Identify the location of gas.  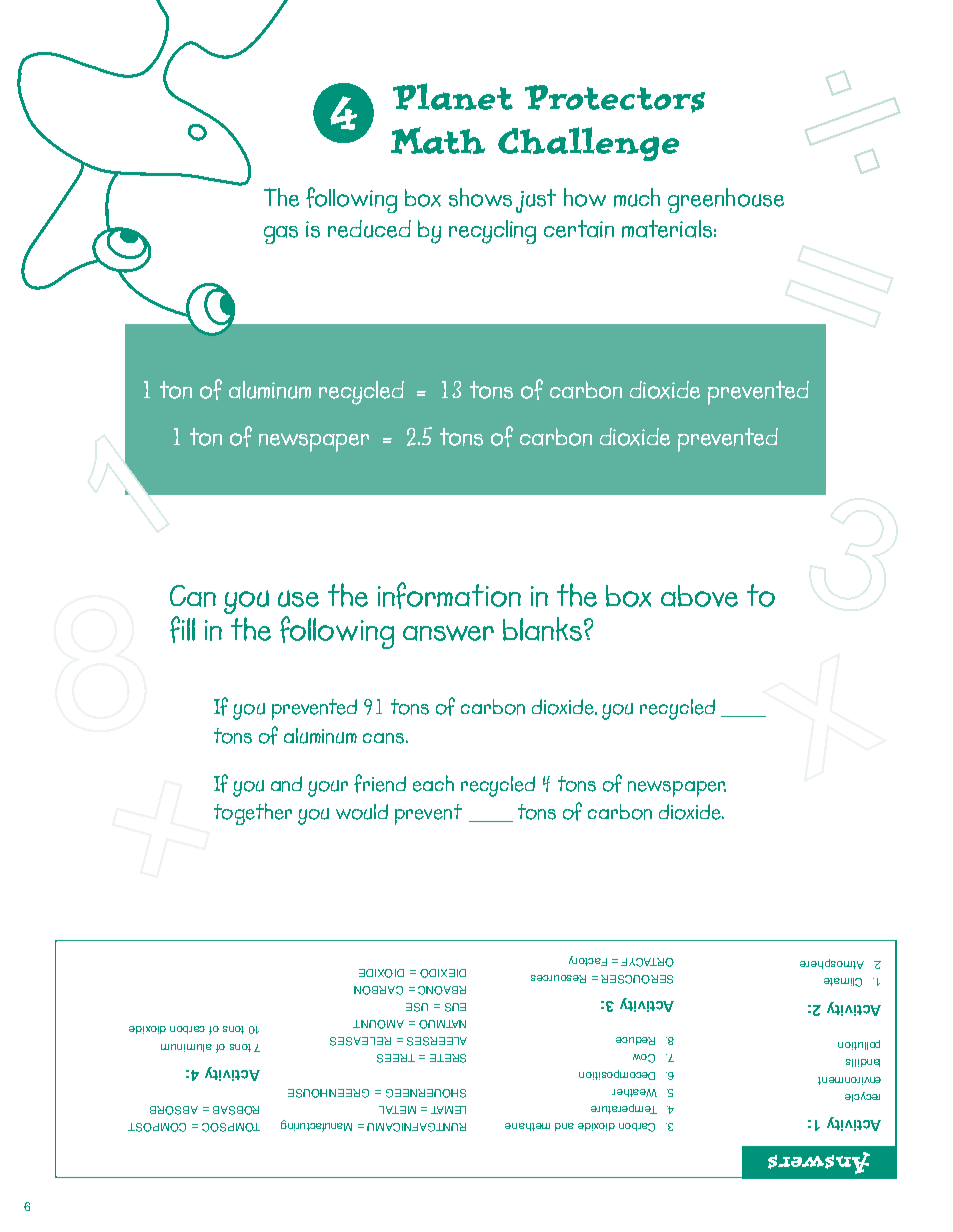
(281, 235).
